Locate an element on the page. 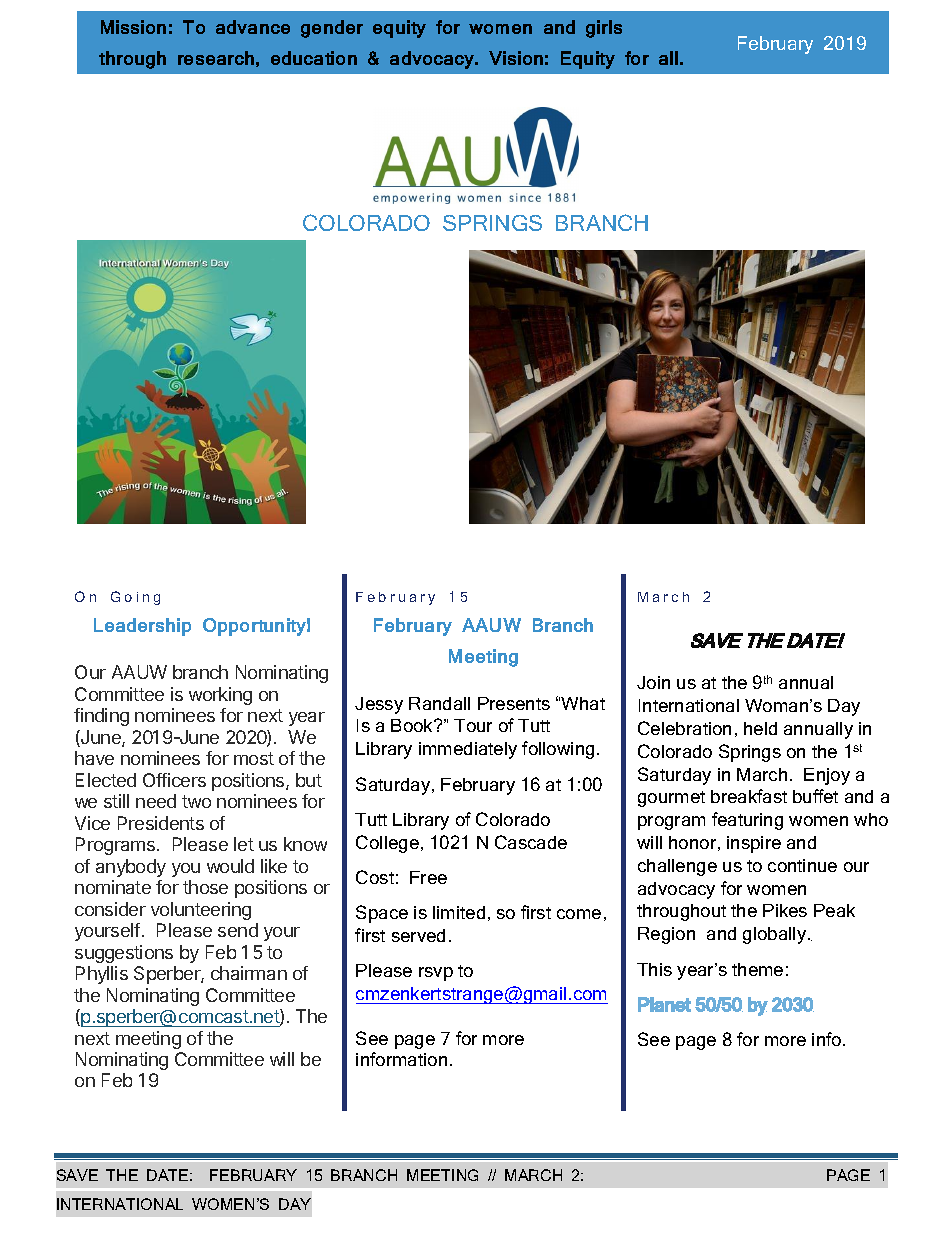  send is located at coordinates (238, 930).
